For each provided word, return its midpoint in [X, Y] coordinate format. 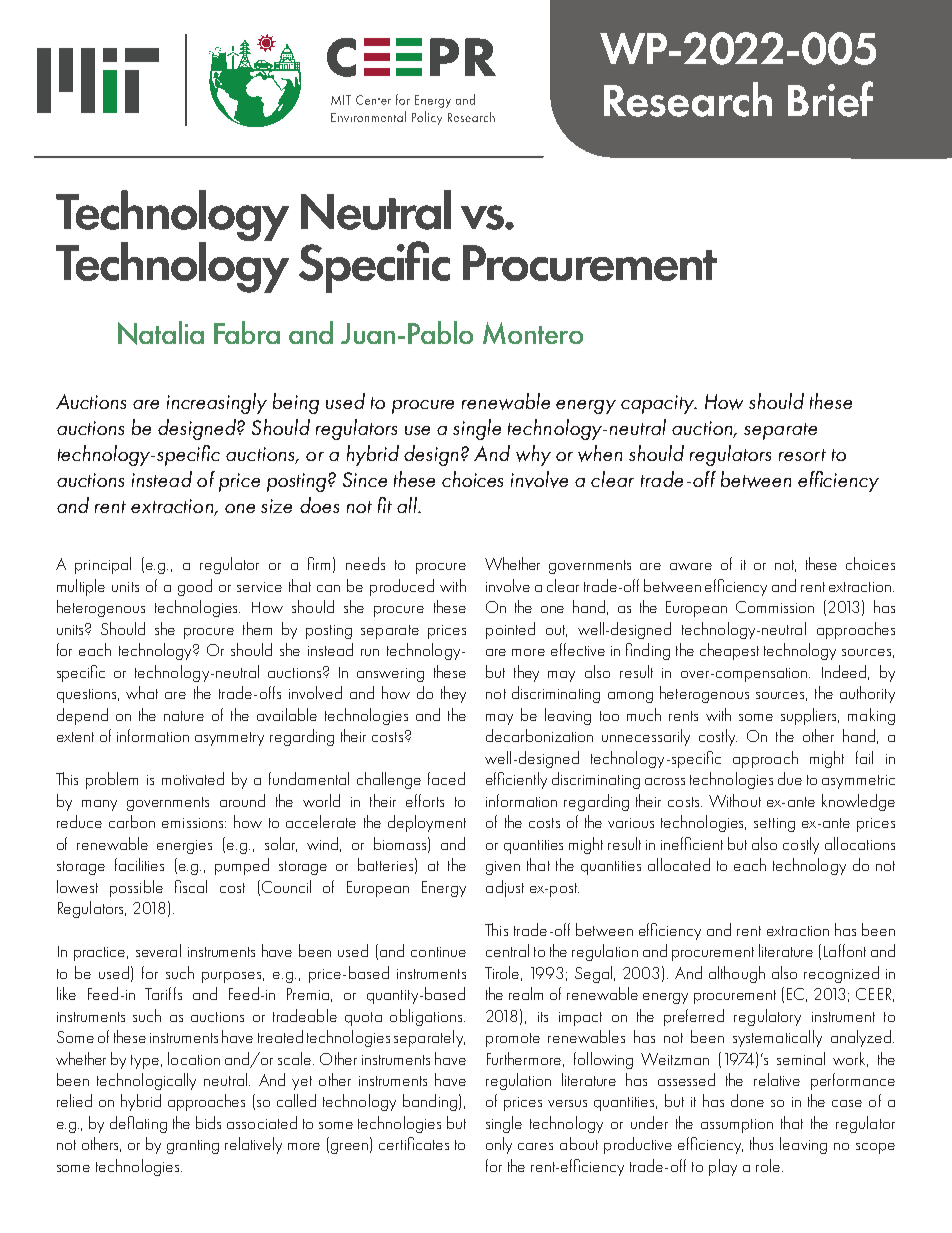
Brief [830, 99]
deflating [138, 1124]
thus [761, 1143]
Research [688, 99]
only [499, 1145]
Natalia [161, 333]
